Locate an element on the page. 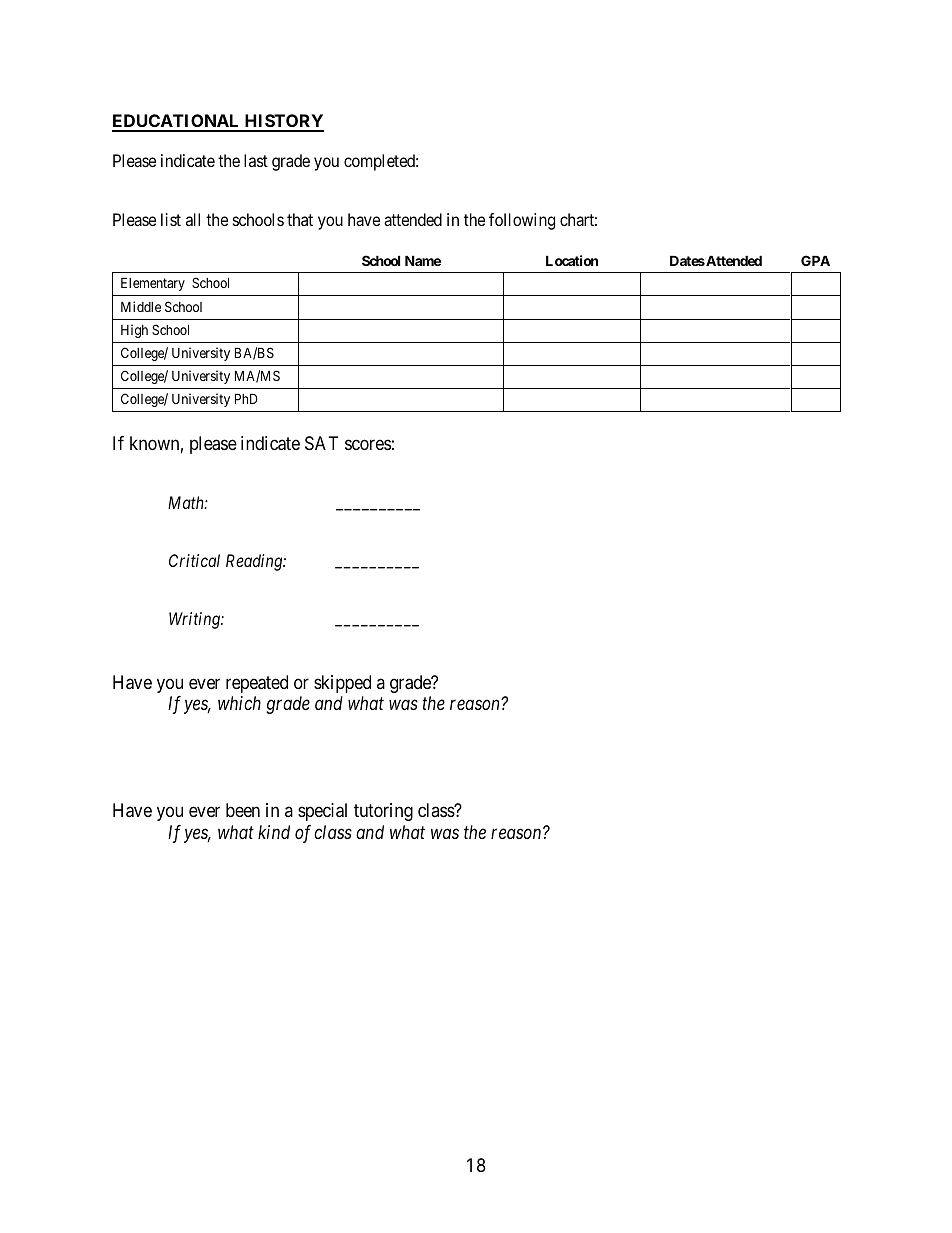 The image size is (952, 1233). tutoring is located at coordinates (383, 812).
